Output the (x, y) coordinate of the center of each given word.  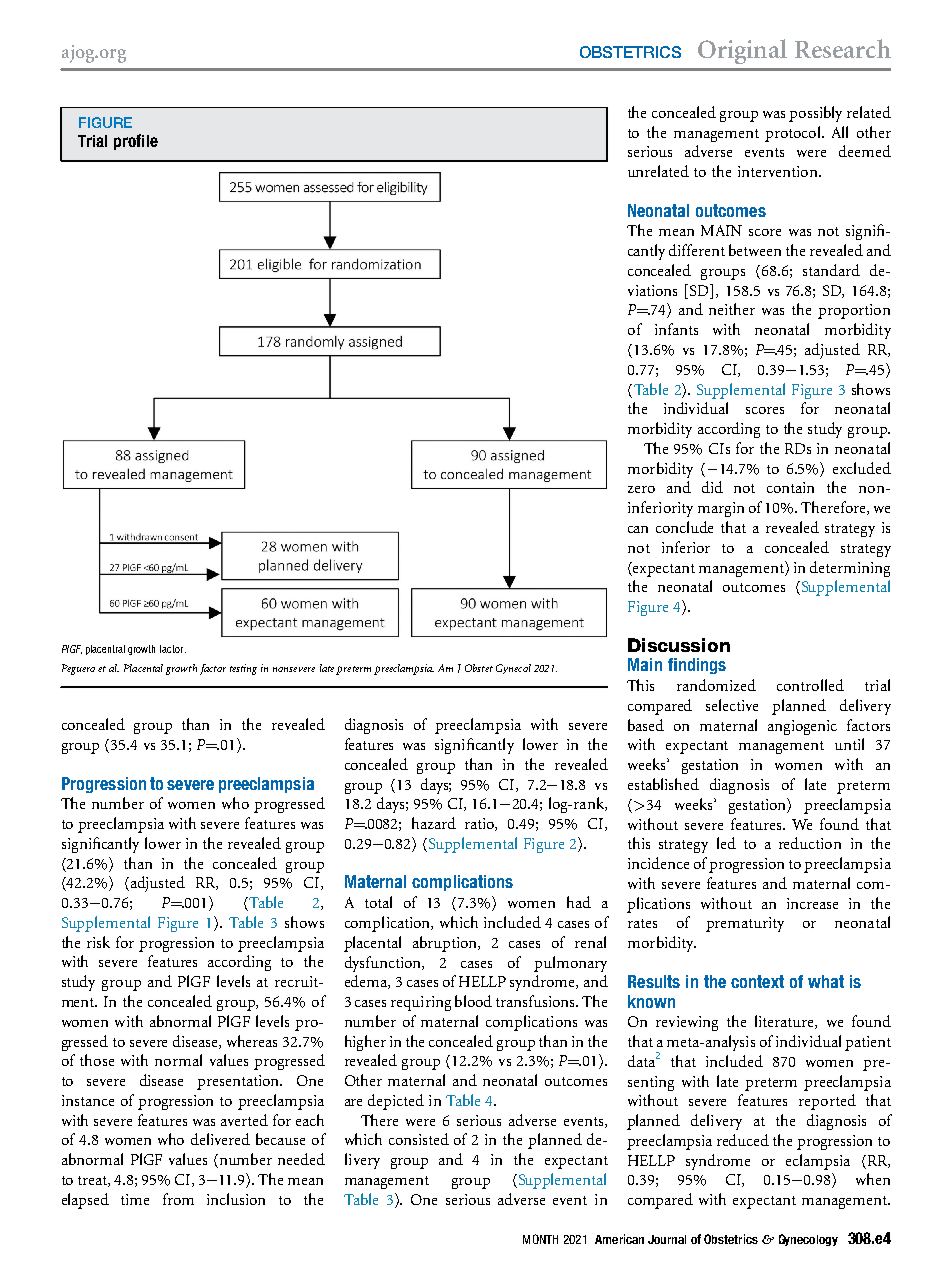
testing (243, 669)
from (178, 1199)
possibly (815, 114)
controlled (810, 685)
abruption (446, 944)
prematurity (745, 924)
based (646, 725)
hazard (434, 823)
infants (676, 329)
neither (732, 309)
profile (136, 142)
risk (98, 942)
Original (742, 51)
